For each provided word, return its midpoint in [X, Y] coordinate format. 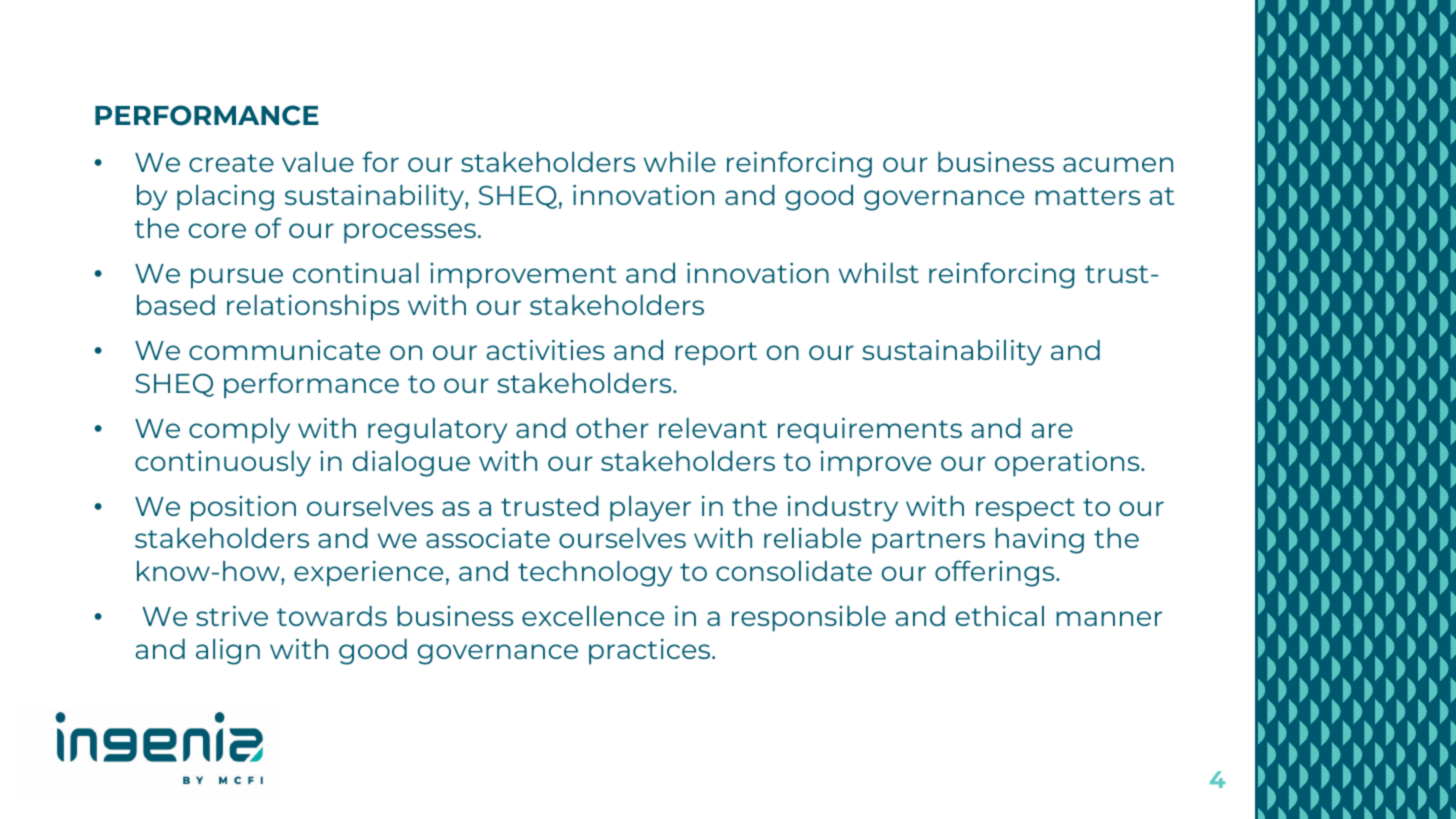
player [650, 509]
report [716, 354]
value [318, 162]
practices [651, 652]
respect [1025, 510]
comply [239, 431]
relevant [713, 428]
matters [1087, 196]
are [1052, 430]
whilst [879, 273]
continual [356, 273]
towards [332, 616]
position [243, 509]
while [680, 162]
